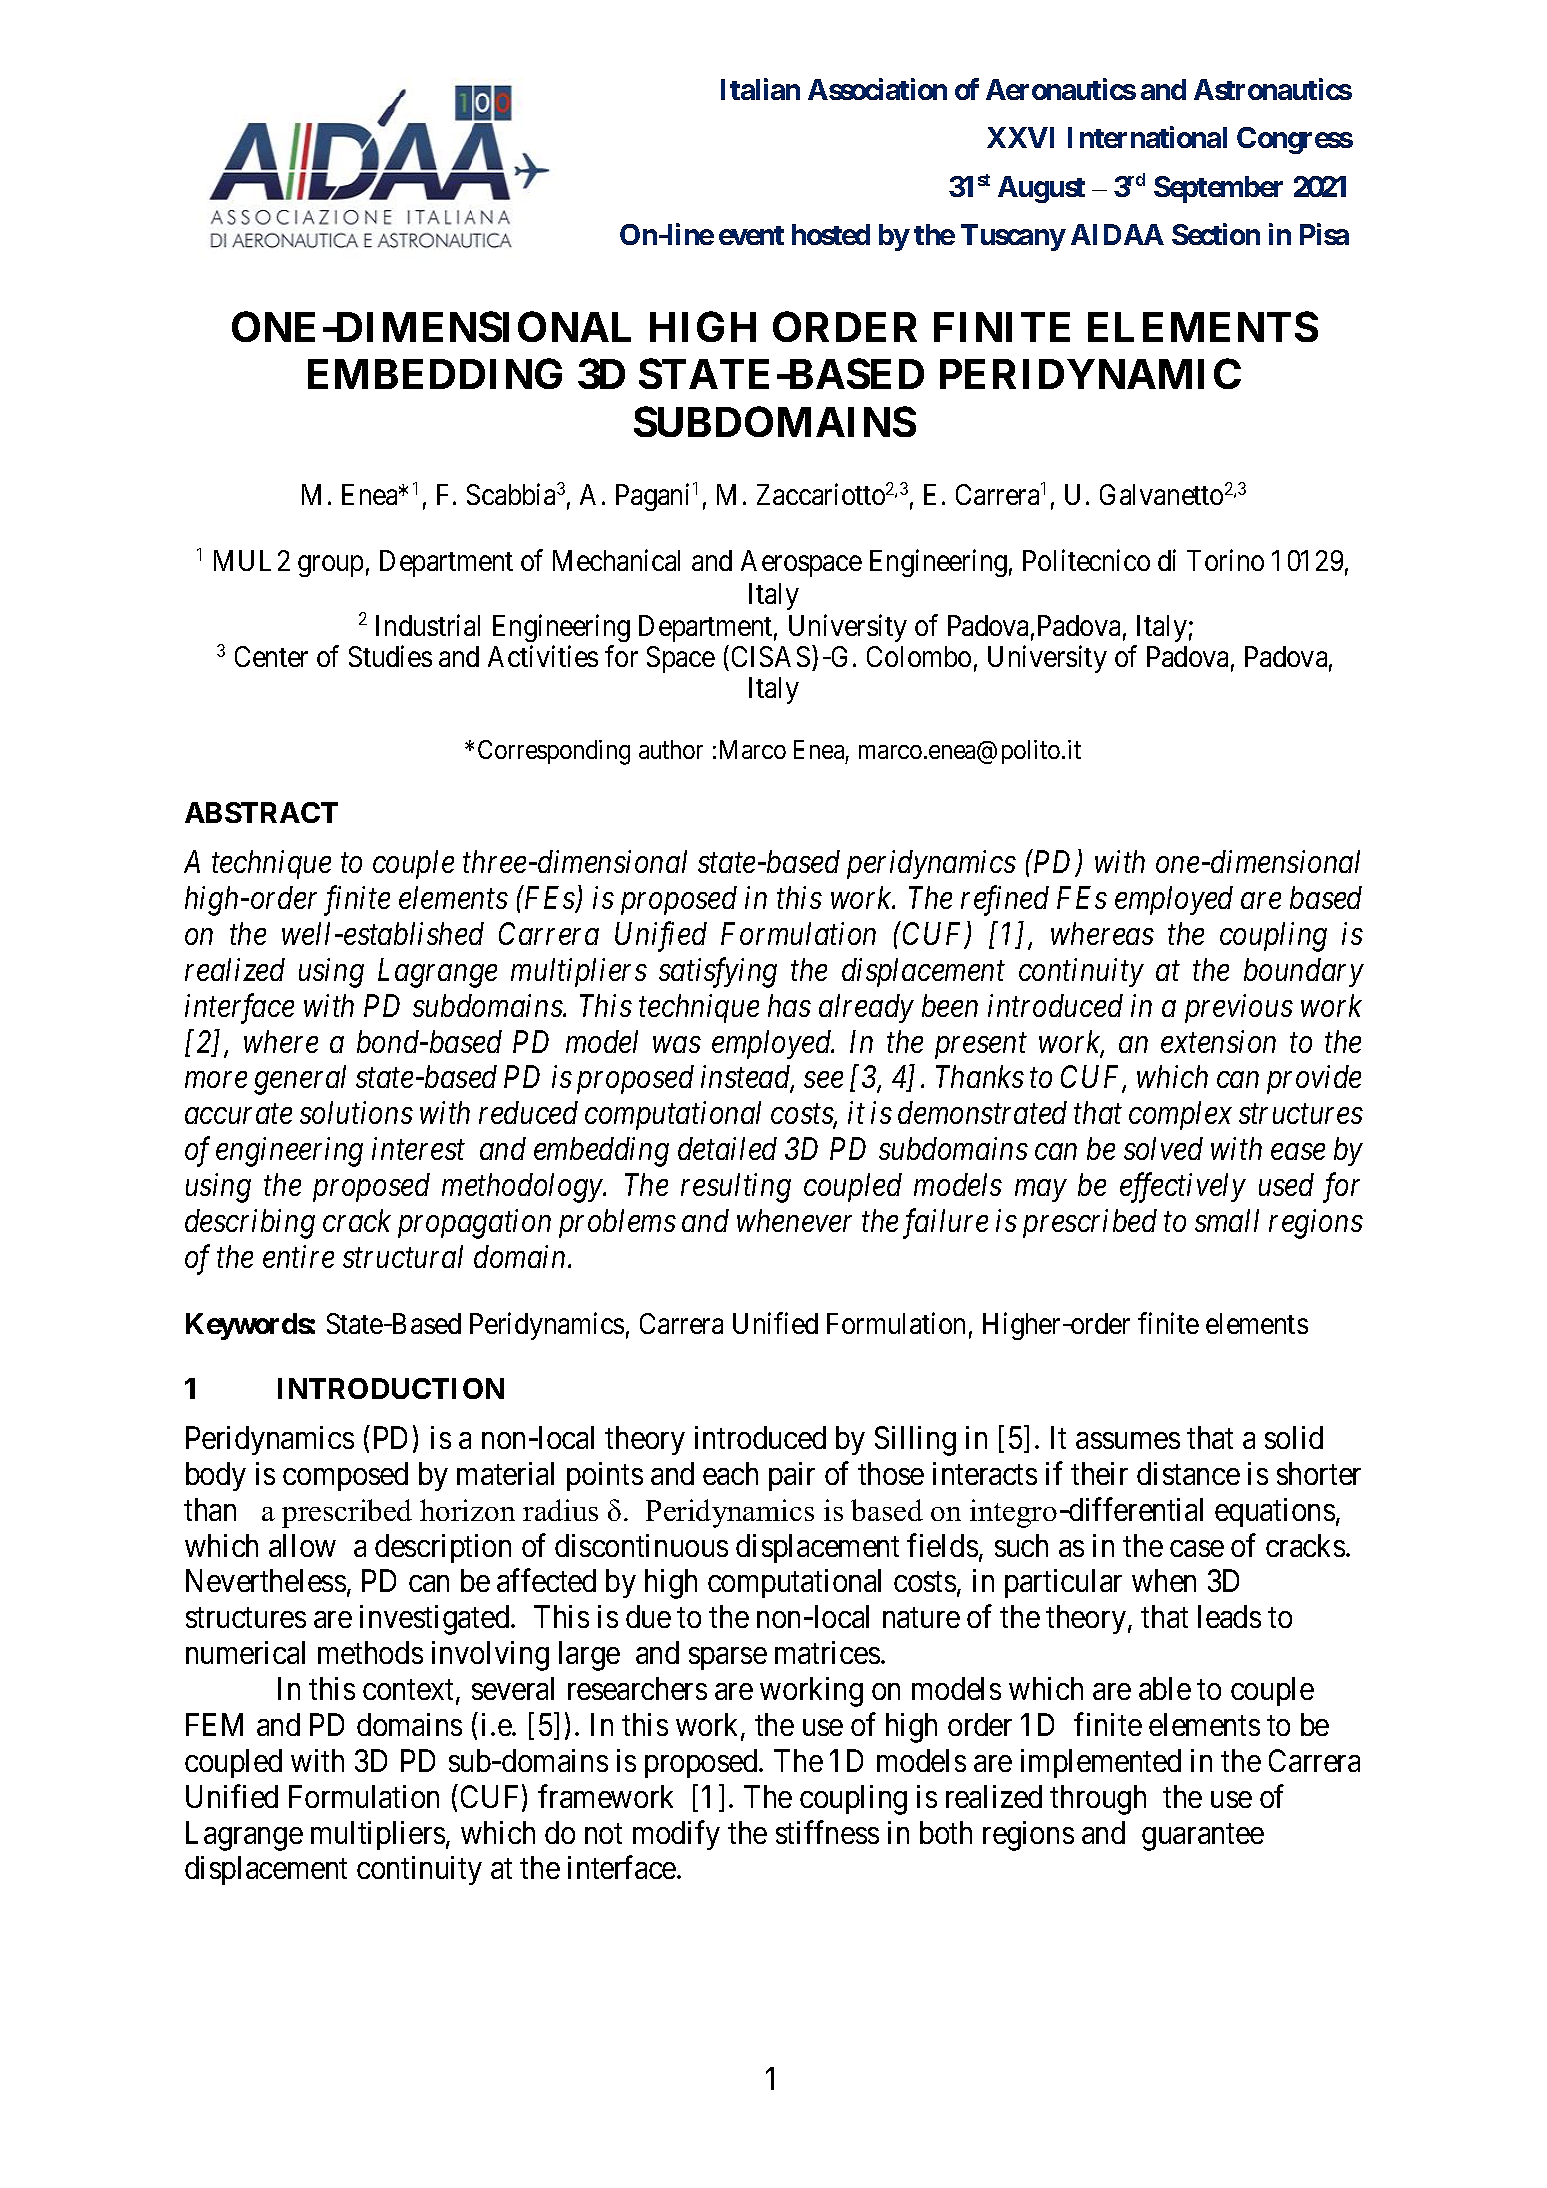  I want to click on entire, so click(298, 1256).
